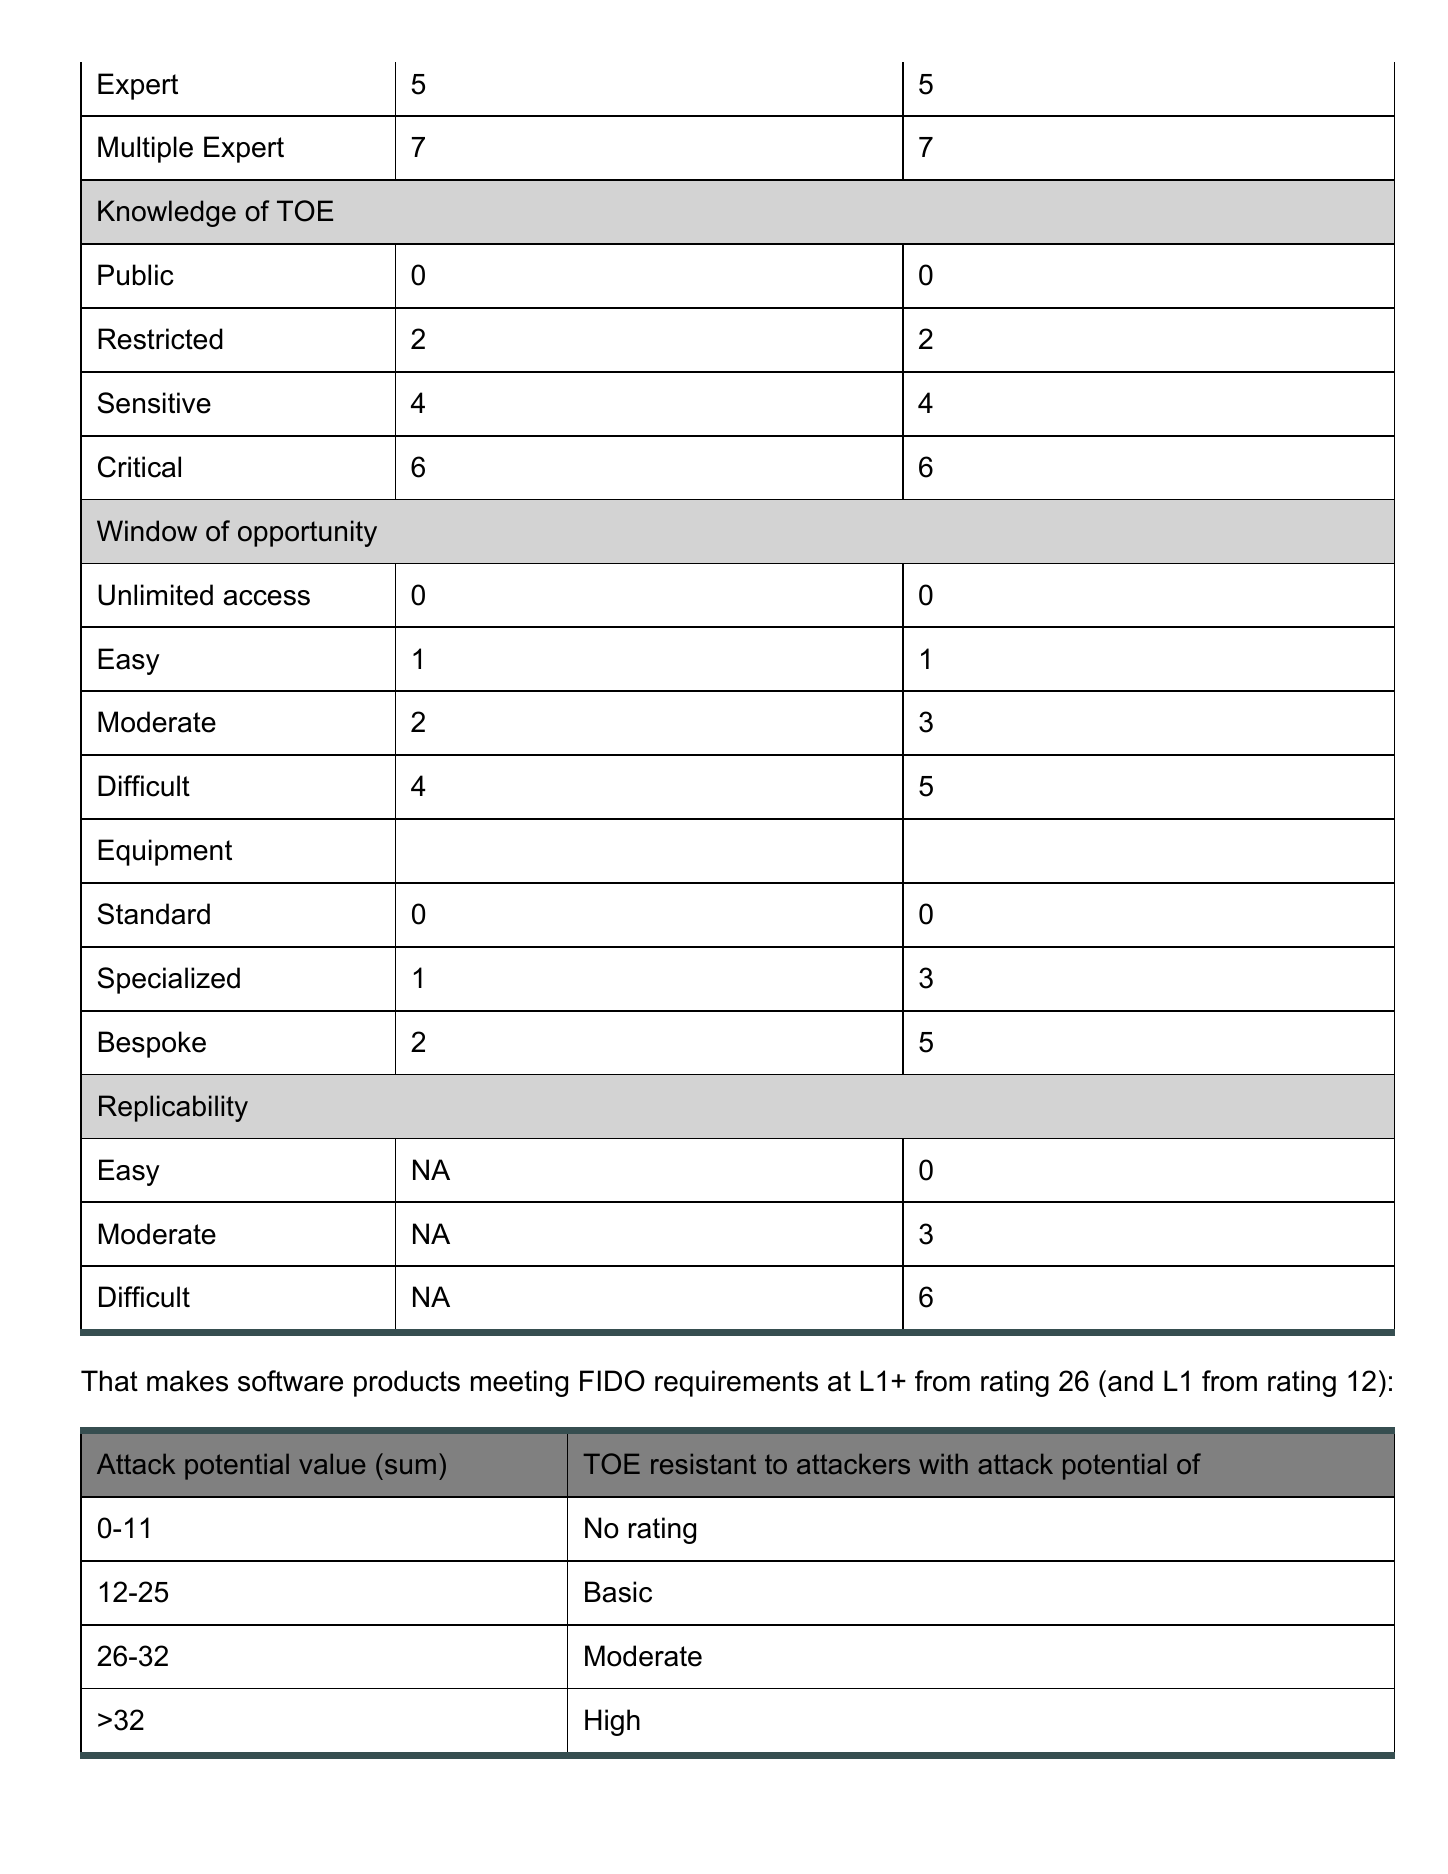 The width and height of the screenshot is (1448, 1874). What do you see at coordinates (332, 1464) in the screenshot?
I see `value` at bounding box center [332, 1464].
